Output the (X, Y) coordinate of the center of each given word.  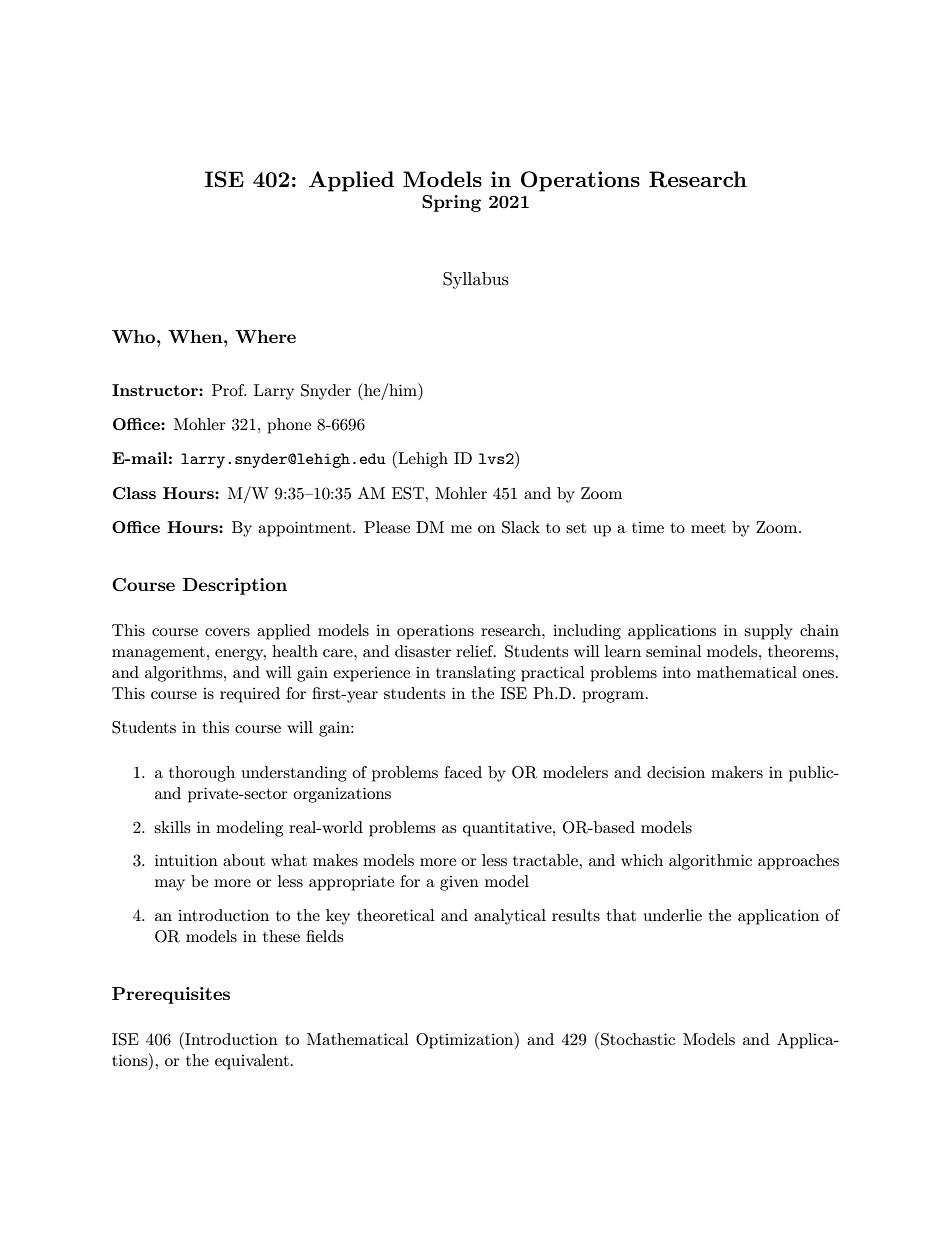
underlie (673, 915)
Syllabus (476, 280)
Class (134, 493)
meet (708, 528)
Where (265, 336)
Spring (451, 203)
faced (463, 772)
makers (737, 772)
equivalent (252, 1062)
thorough (202, 774)
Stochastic (638, 1039)
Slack (521, 527)
